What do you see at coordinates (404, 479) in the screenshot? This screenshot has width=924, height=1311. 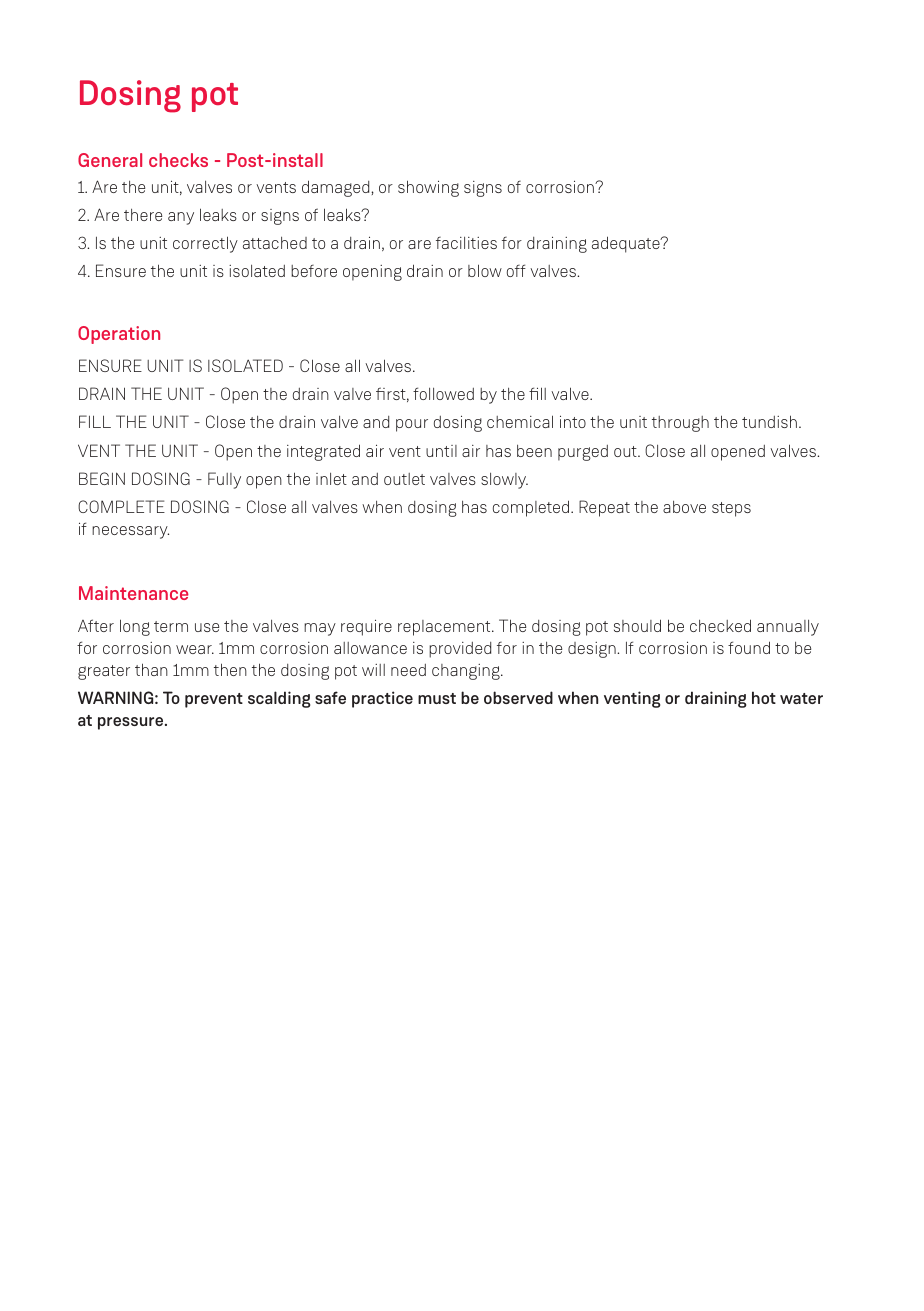 I see `outlet` at bounding box center [404, 479].
